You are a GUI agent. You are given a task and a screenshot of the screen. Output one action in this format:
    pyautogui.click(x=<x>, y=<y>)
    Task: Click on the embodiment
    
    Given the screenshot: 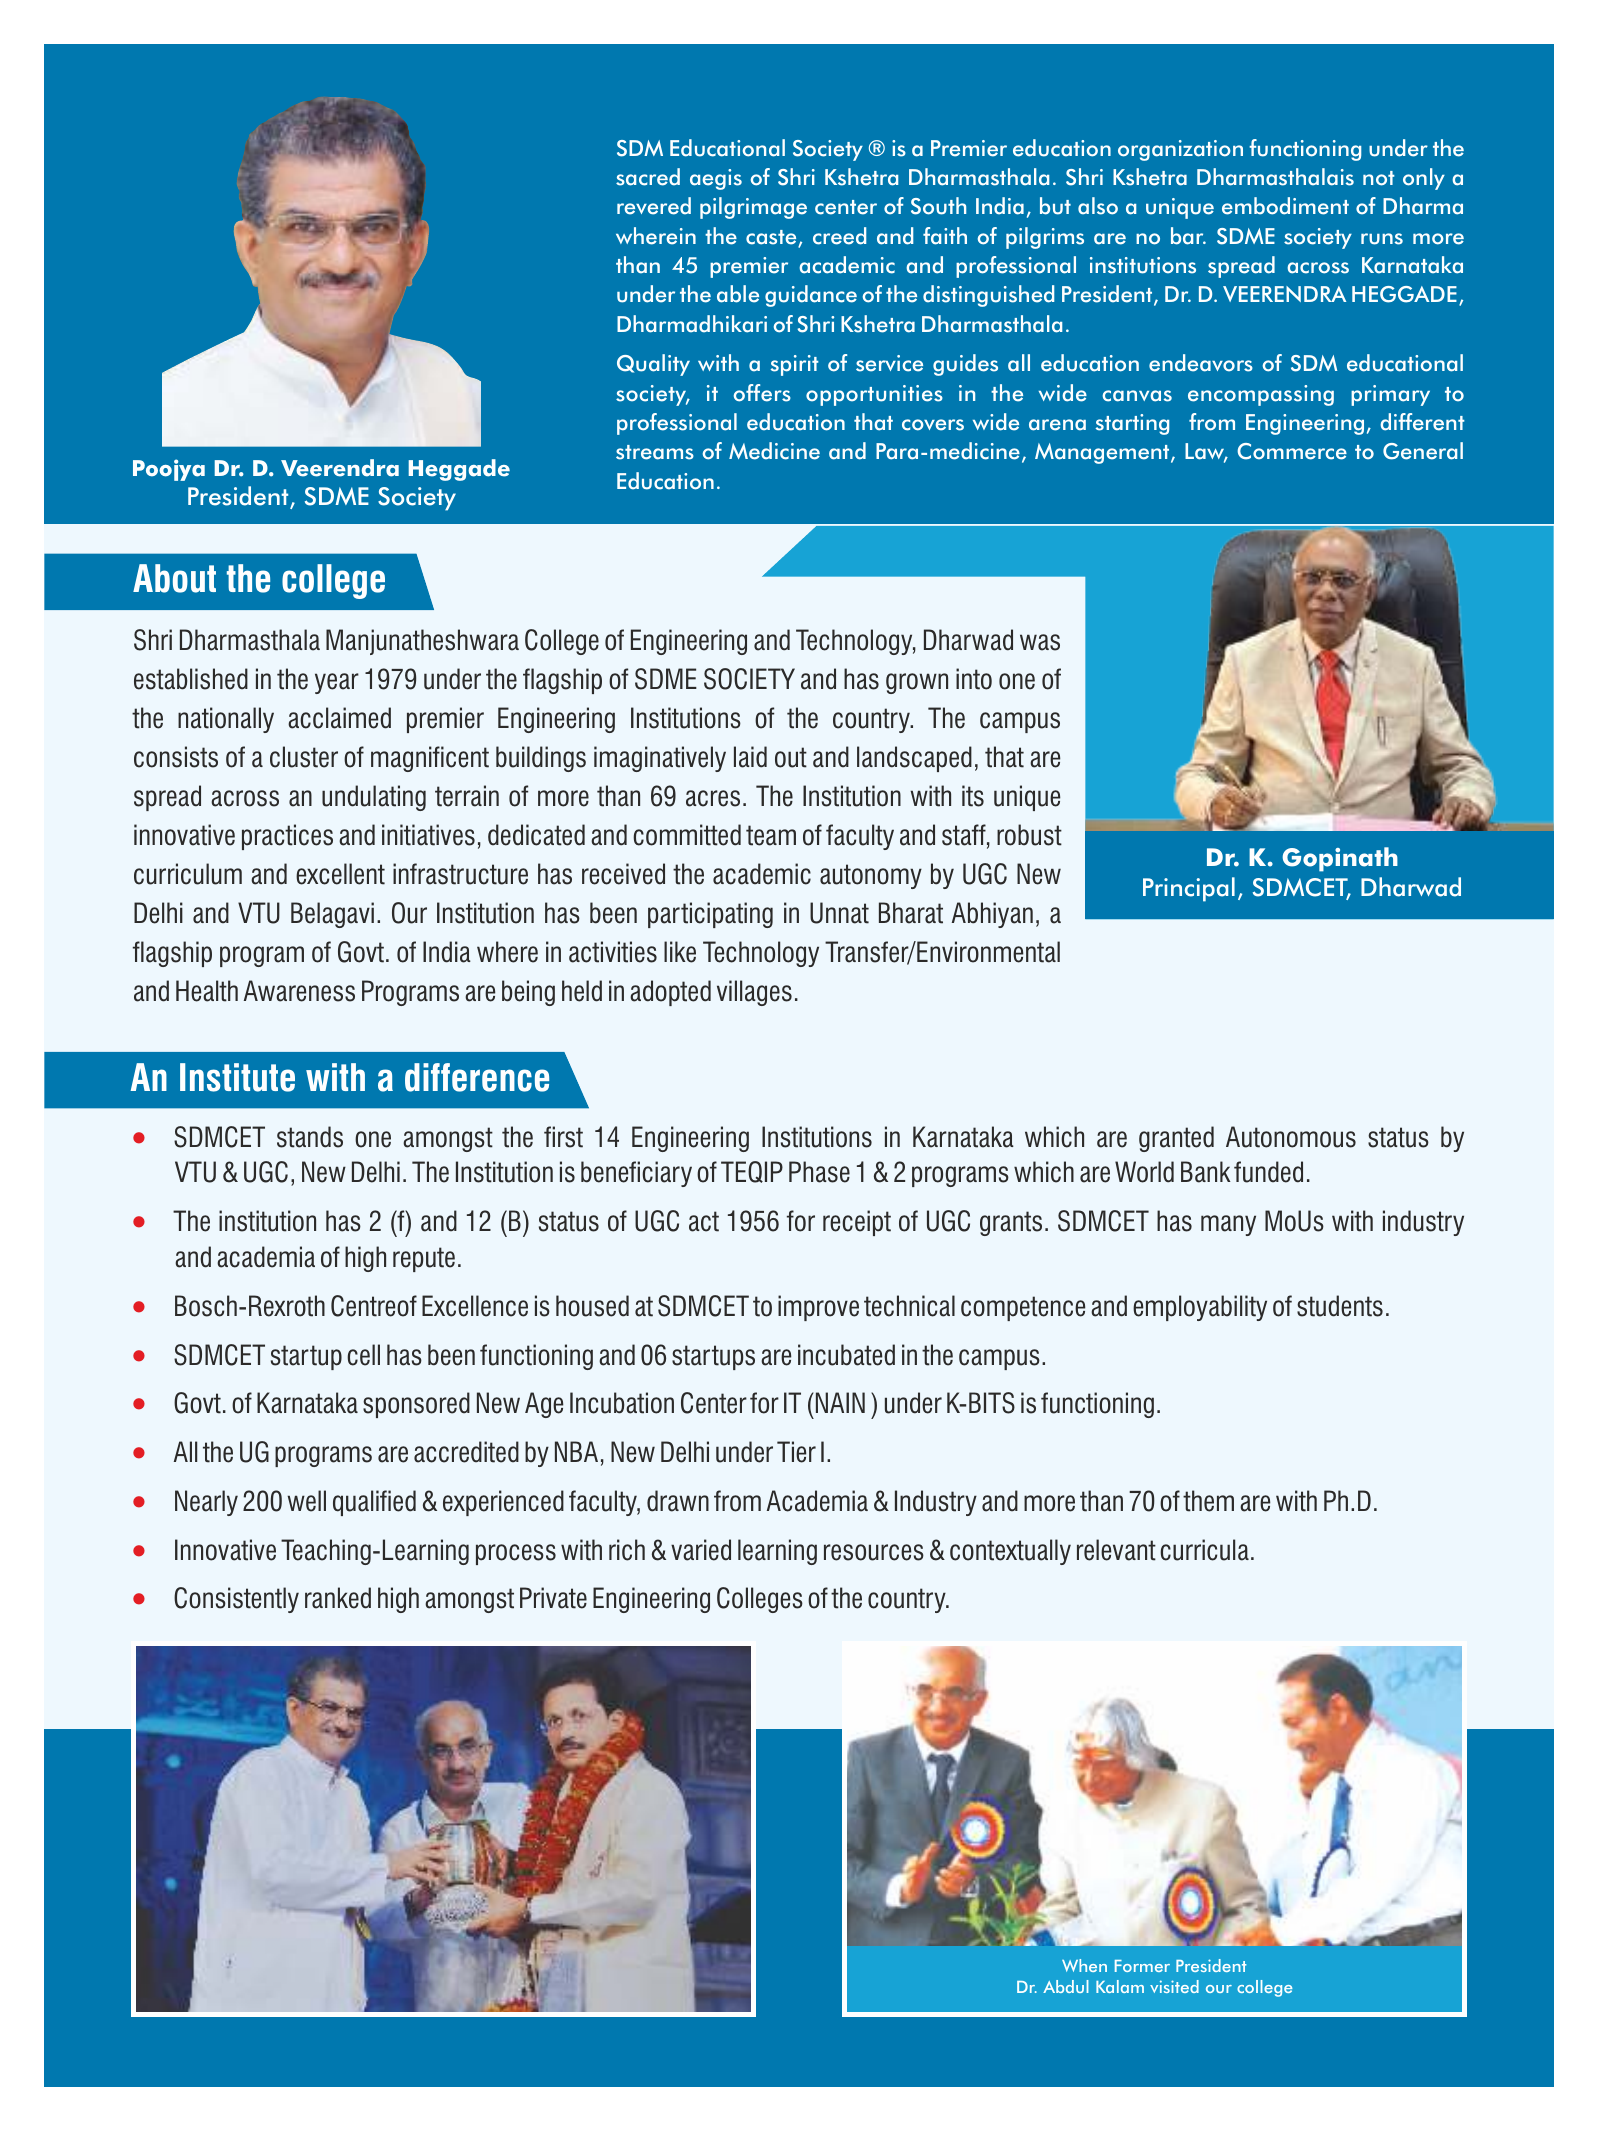 What is the action you would take?
    pyautogui.click(x=1285, y=206)
